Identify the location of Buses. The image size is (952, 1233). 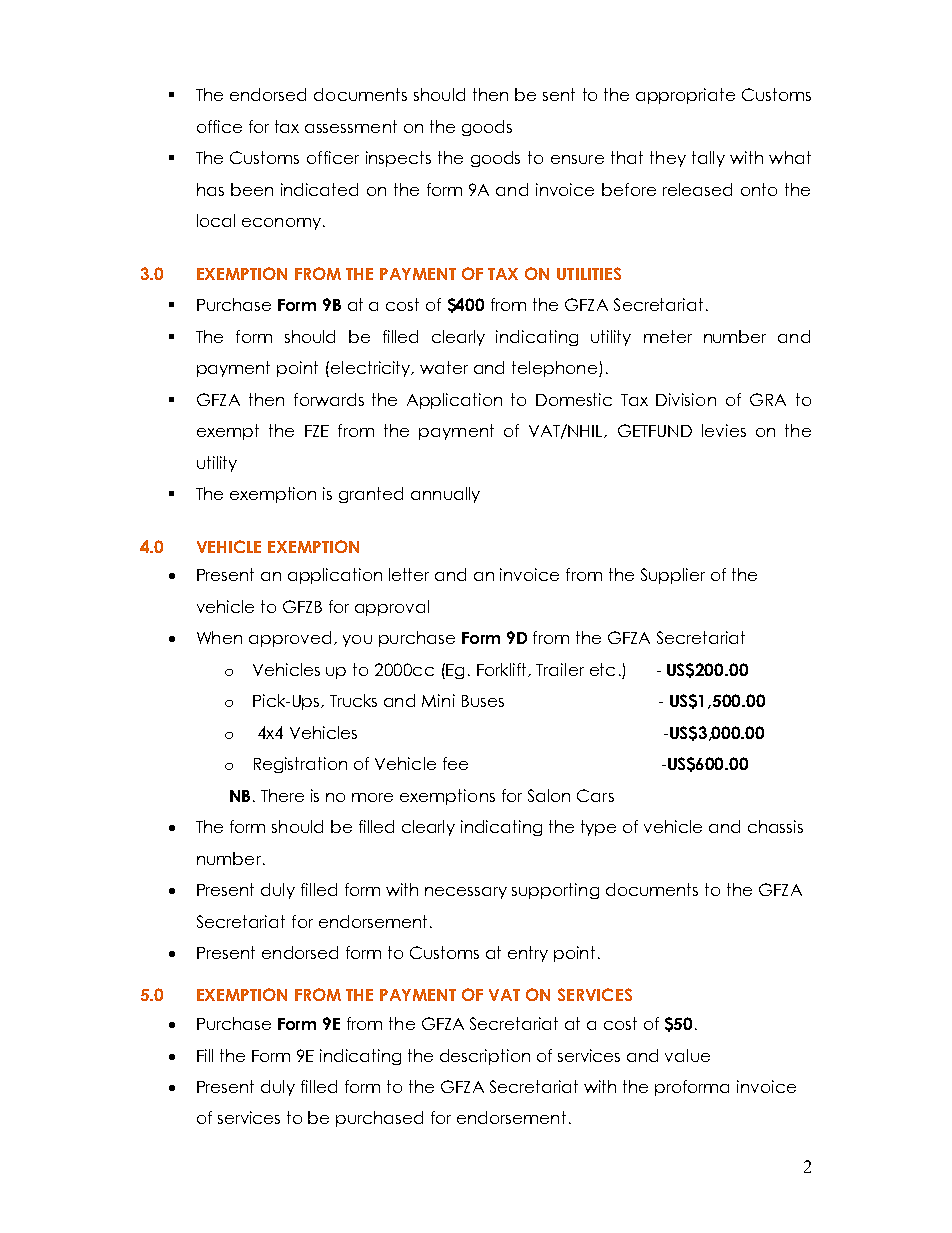
(483, 701).
